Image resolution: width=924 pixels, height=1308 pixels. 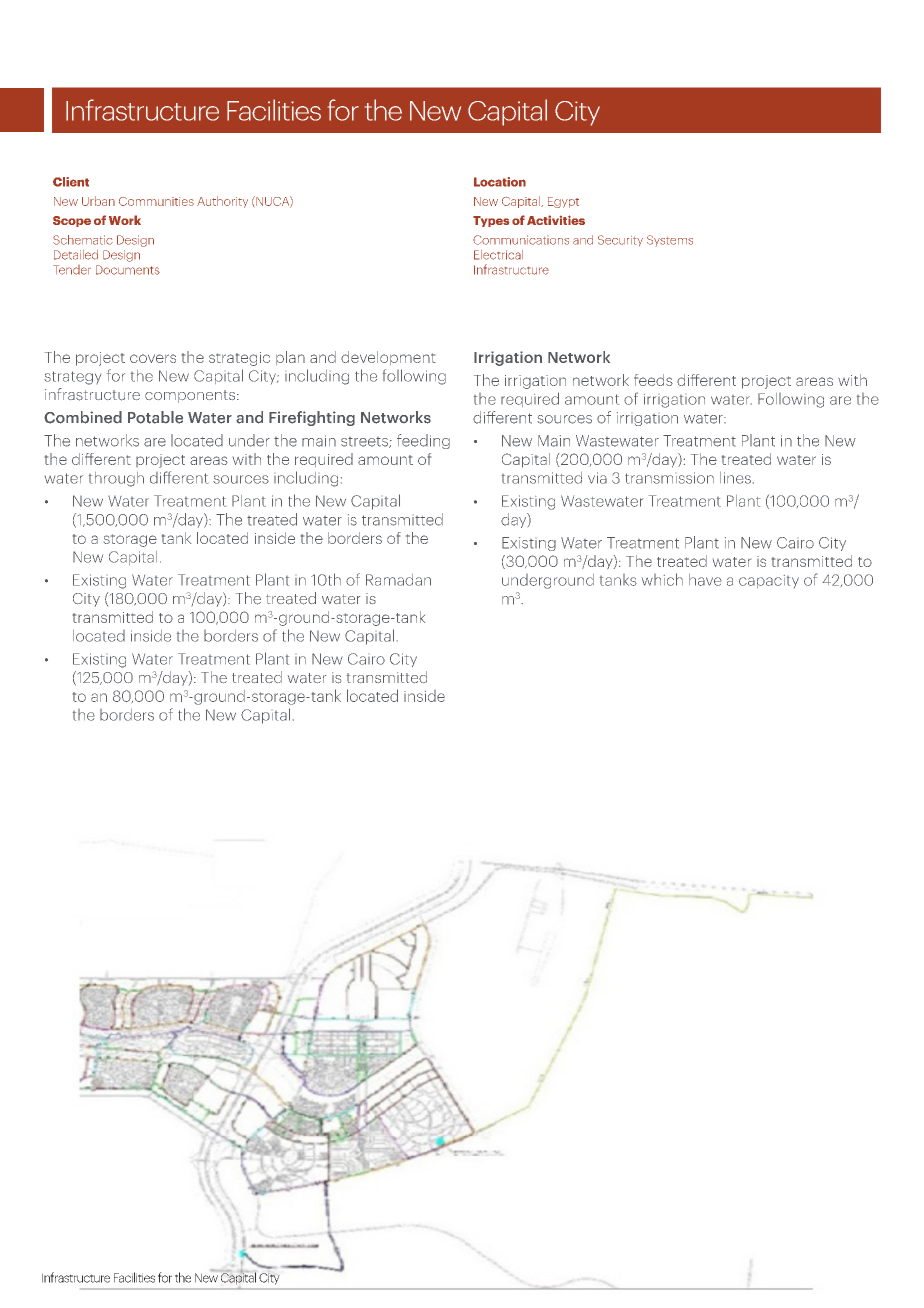 What do you see at coordinates (398, 580) in the screenshot?
I see `Ramadan` at bounding box center [398, 580].
